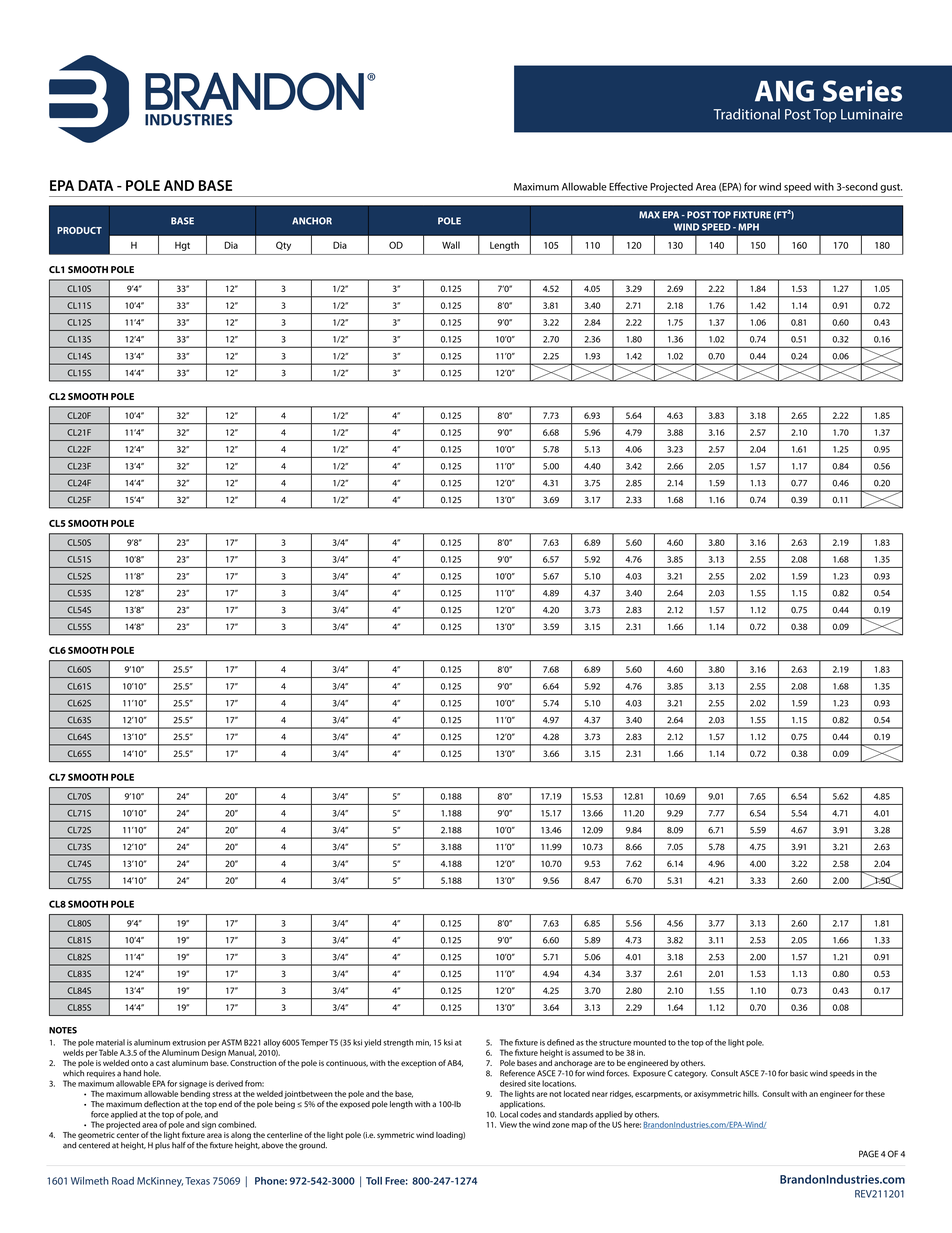 This screenshot has height=1233, width=952. Describe the element at coordinates (451, 245) in the screenshot. I see `Wall` at that location.
